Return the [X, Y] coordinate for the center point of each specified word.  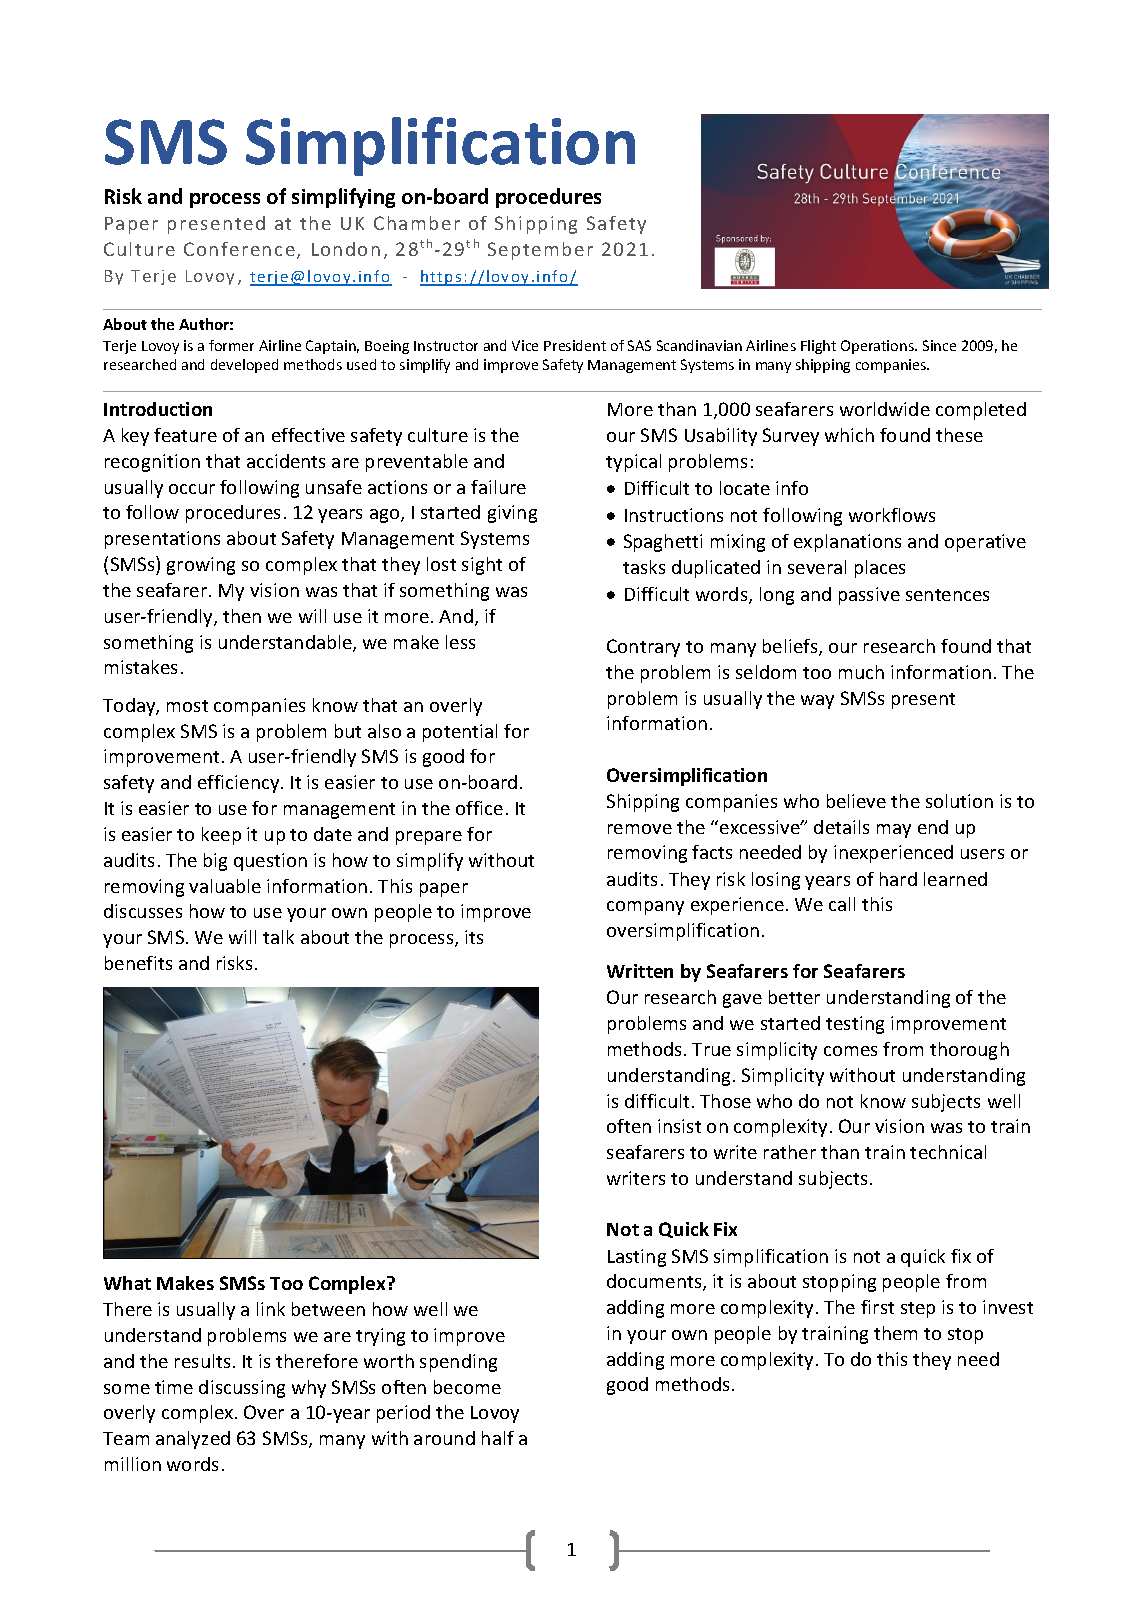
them [895, 1333]
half [498, 1438]
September [540, 251]
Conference [239, 249]
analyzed [193, 1440]
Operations [878, 347]
